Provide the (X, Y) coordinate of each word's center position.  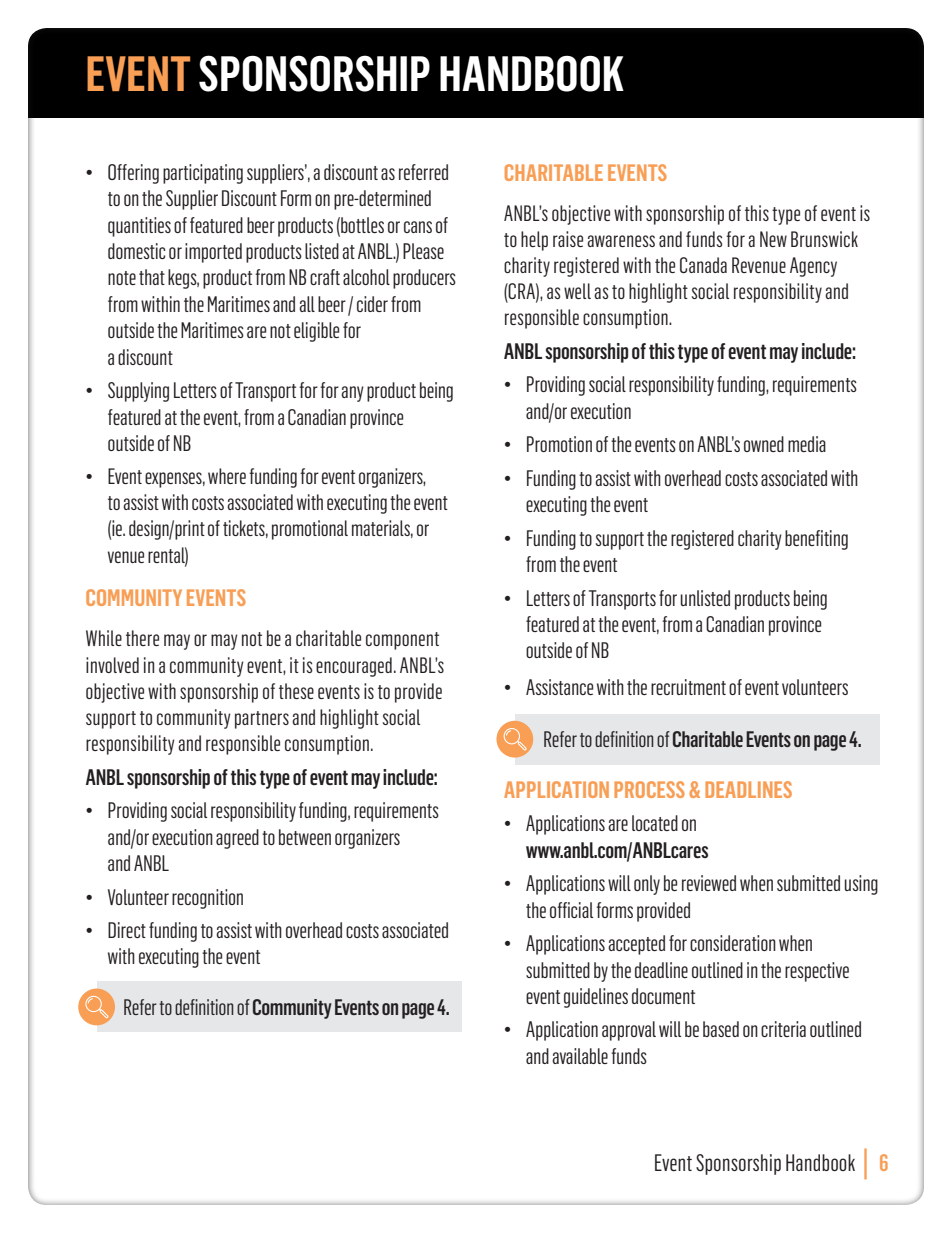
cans (418, 227)
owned (764, 444)
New (773, 239)
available (580, 1056)
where (227, 476)
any (352, 394)
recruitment (688, 687)
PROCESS (649, 789)
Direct (127, 930)
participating (203, 174)
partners (262, 720)
